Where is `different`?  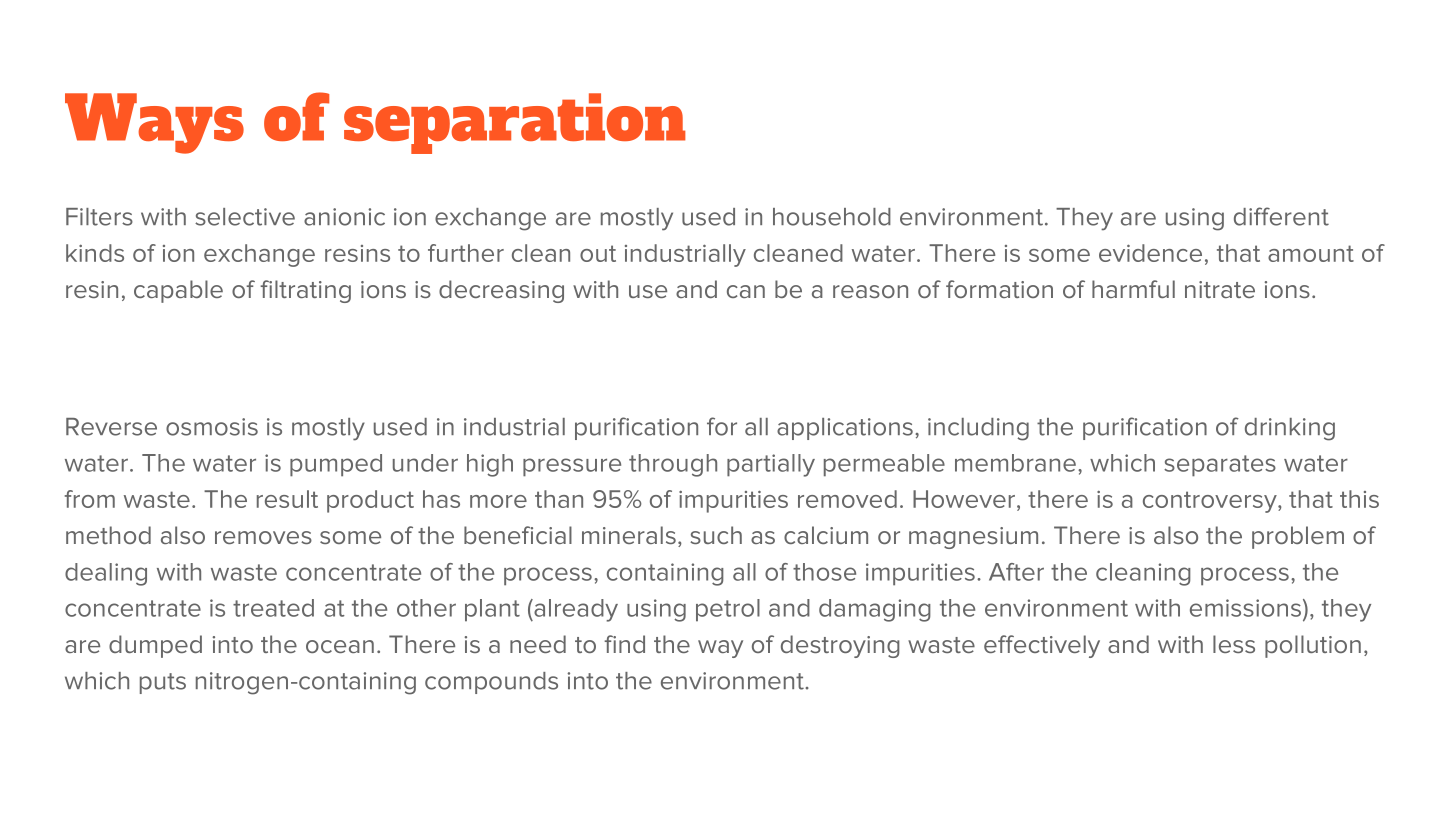 different is located at coordinates (1281, 216).
